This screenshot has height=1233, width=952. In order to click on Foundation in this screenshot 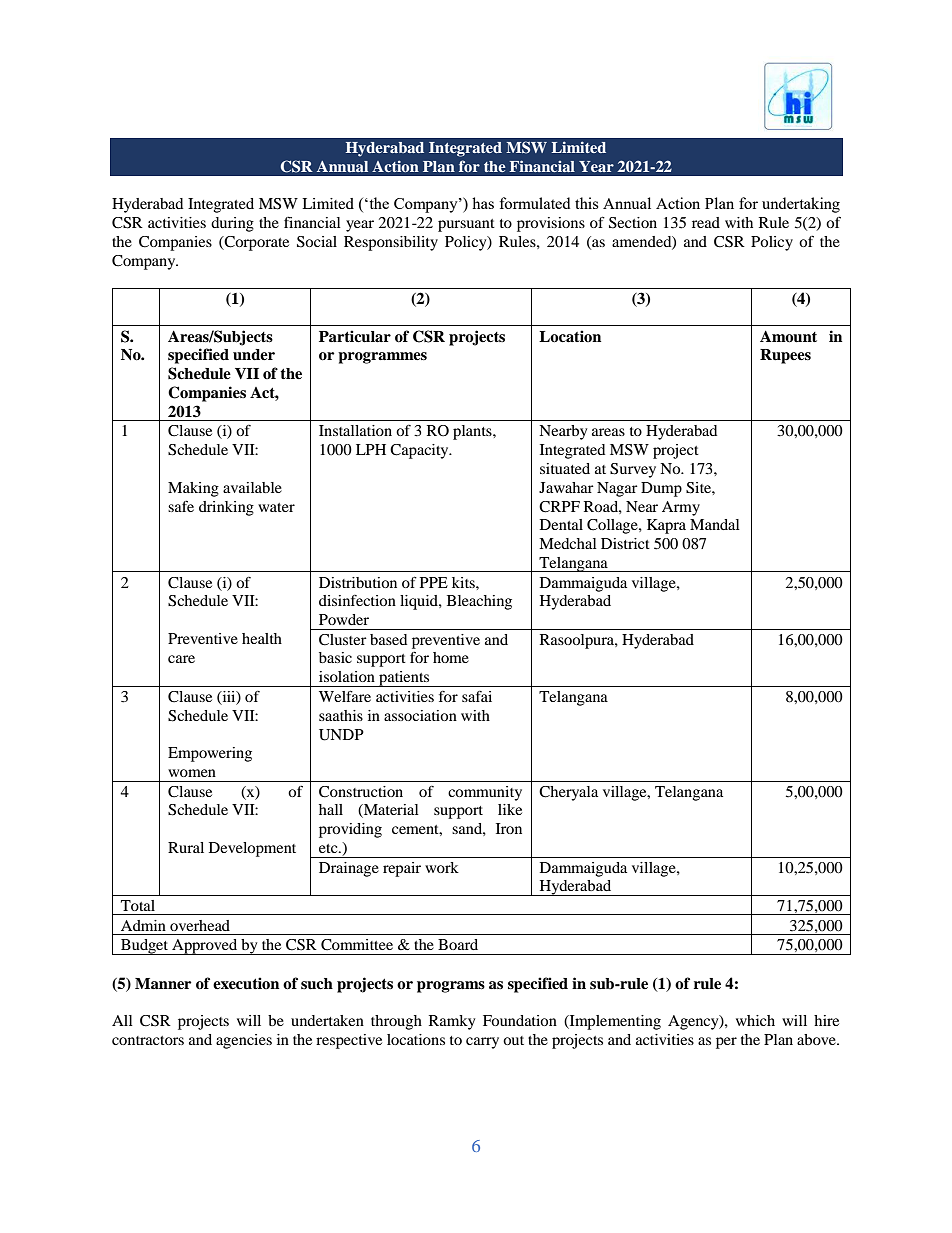, I will do `click(520, 1020)`.
